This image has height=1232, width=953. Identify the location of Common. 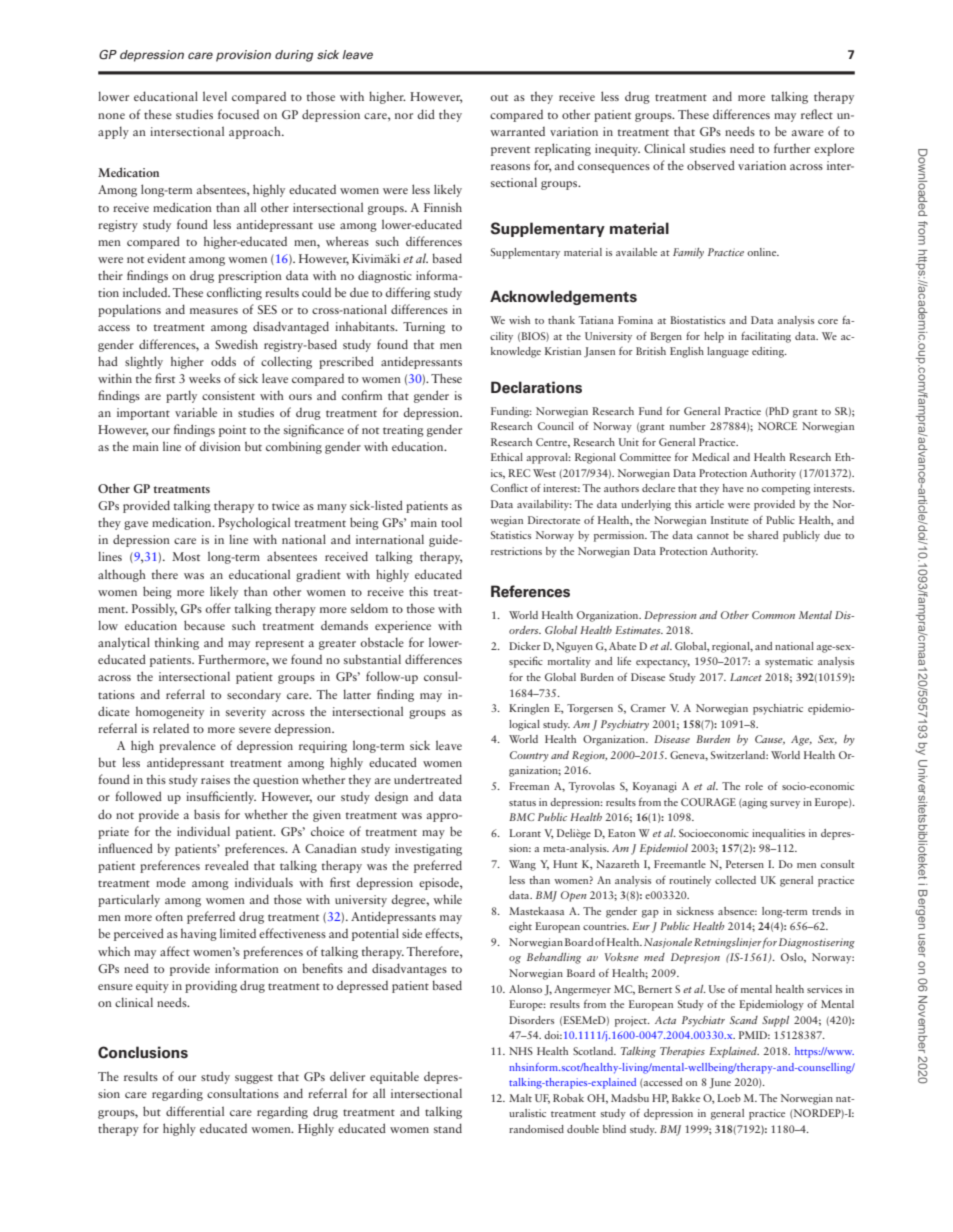
(773, 615).
